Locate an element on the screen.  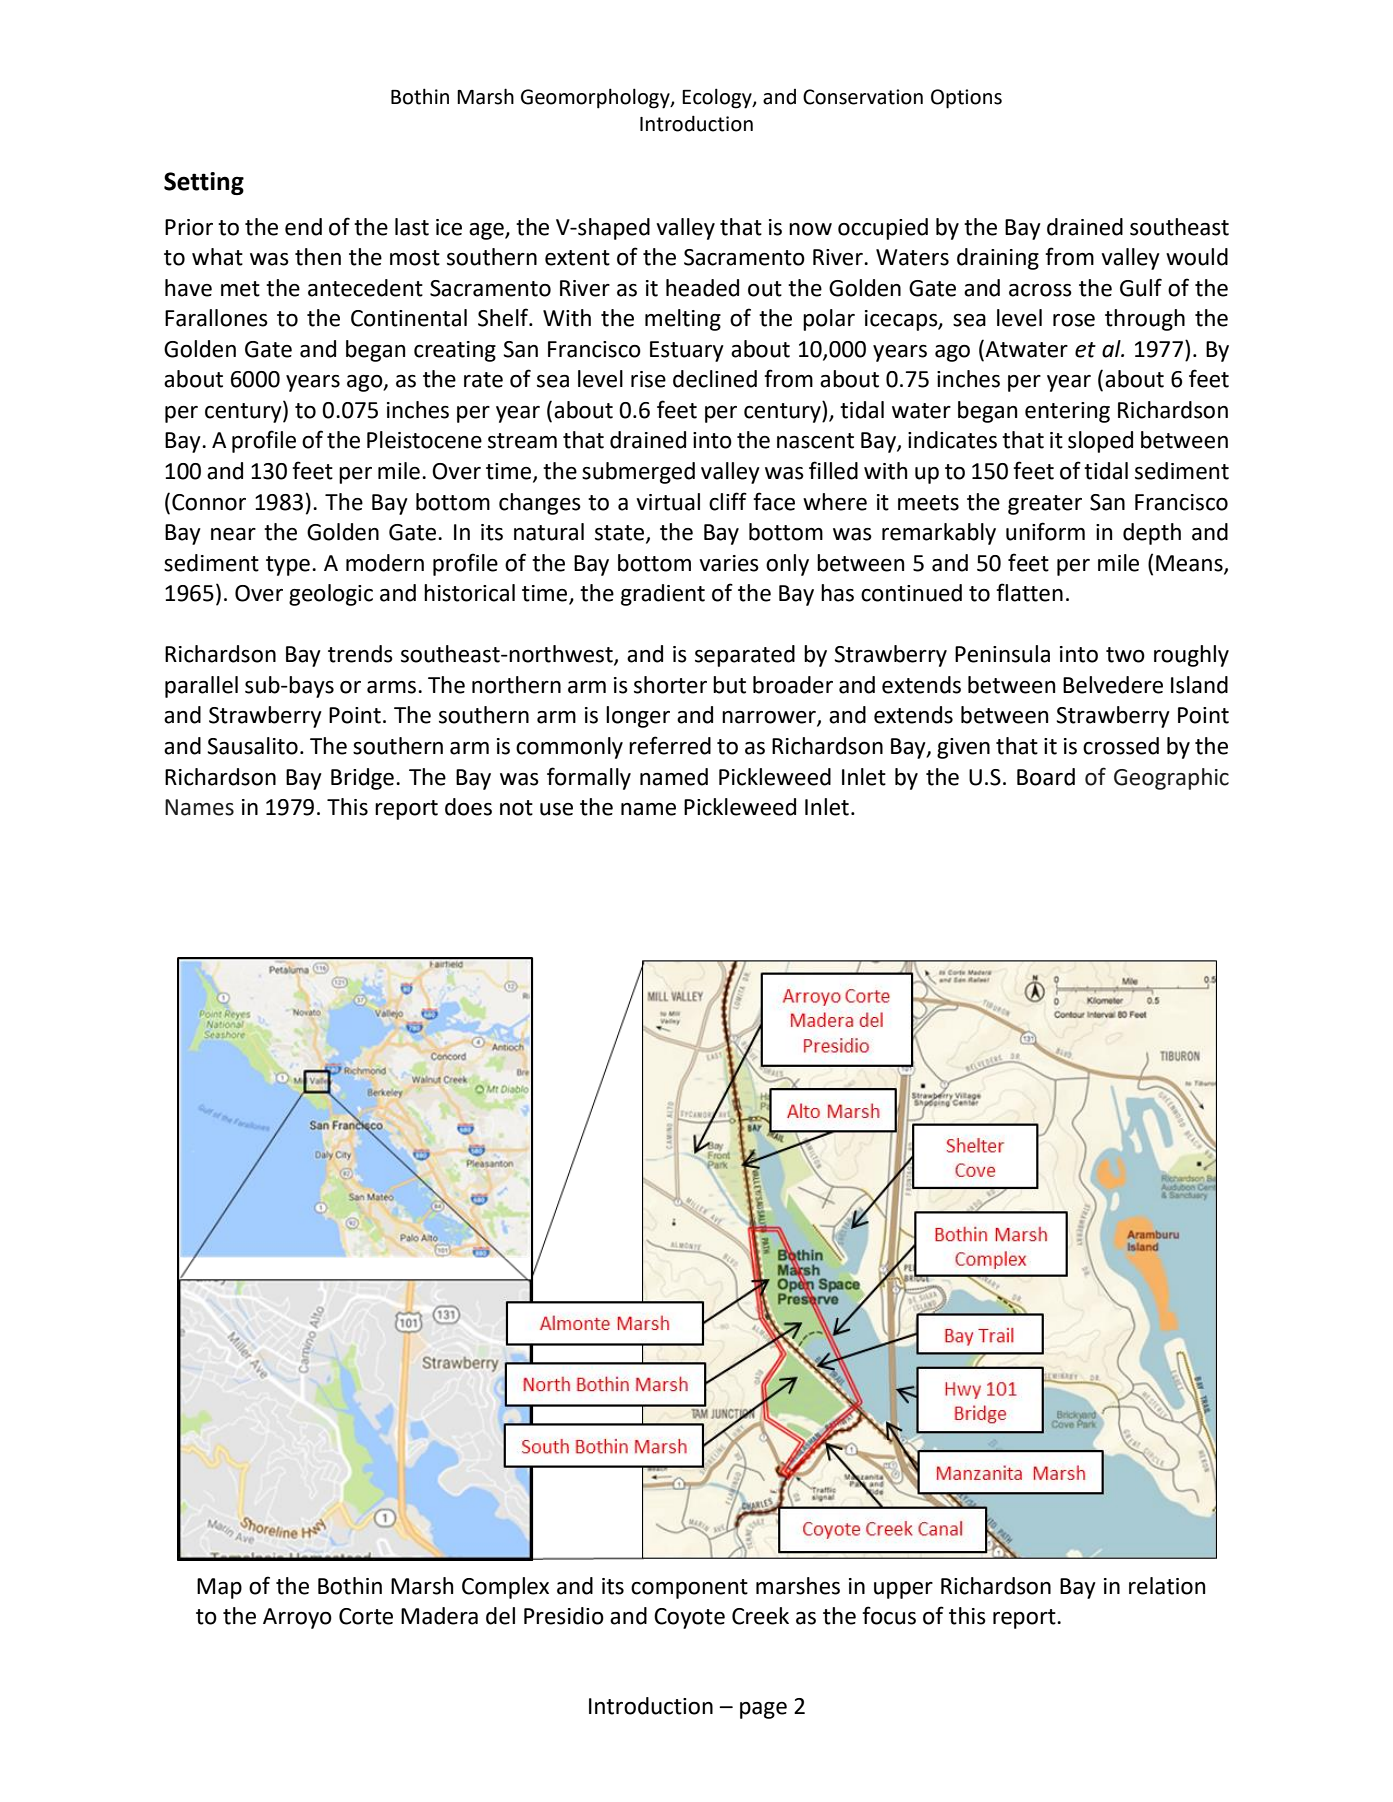
Arroyo is located at coordinates (297, 1618).
